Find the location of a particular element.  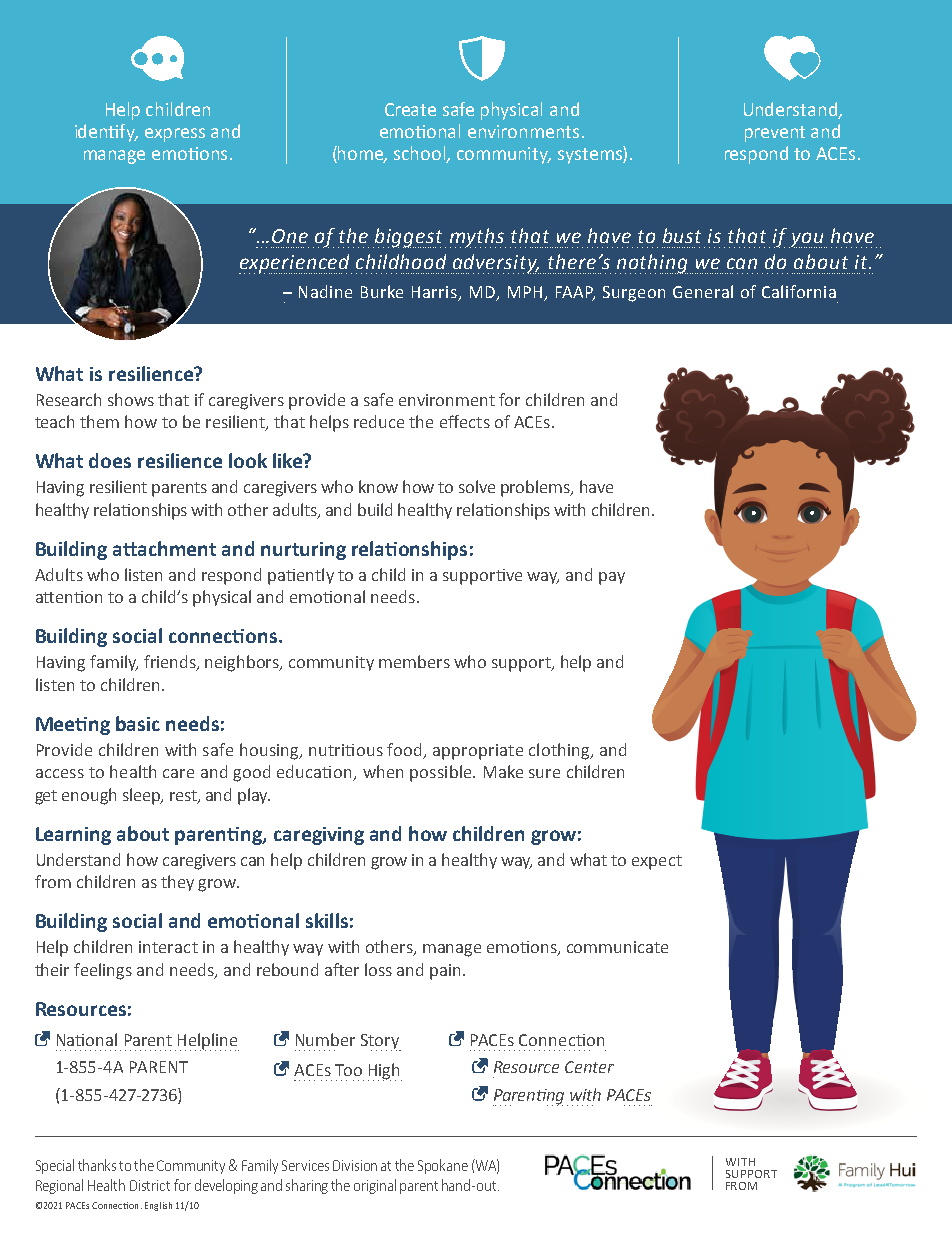

school is located at coordinates (421, 154).
